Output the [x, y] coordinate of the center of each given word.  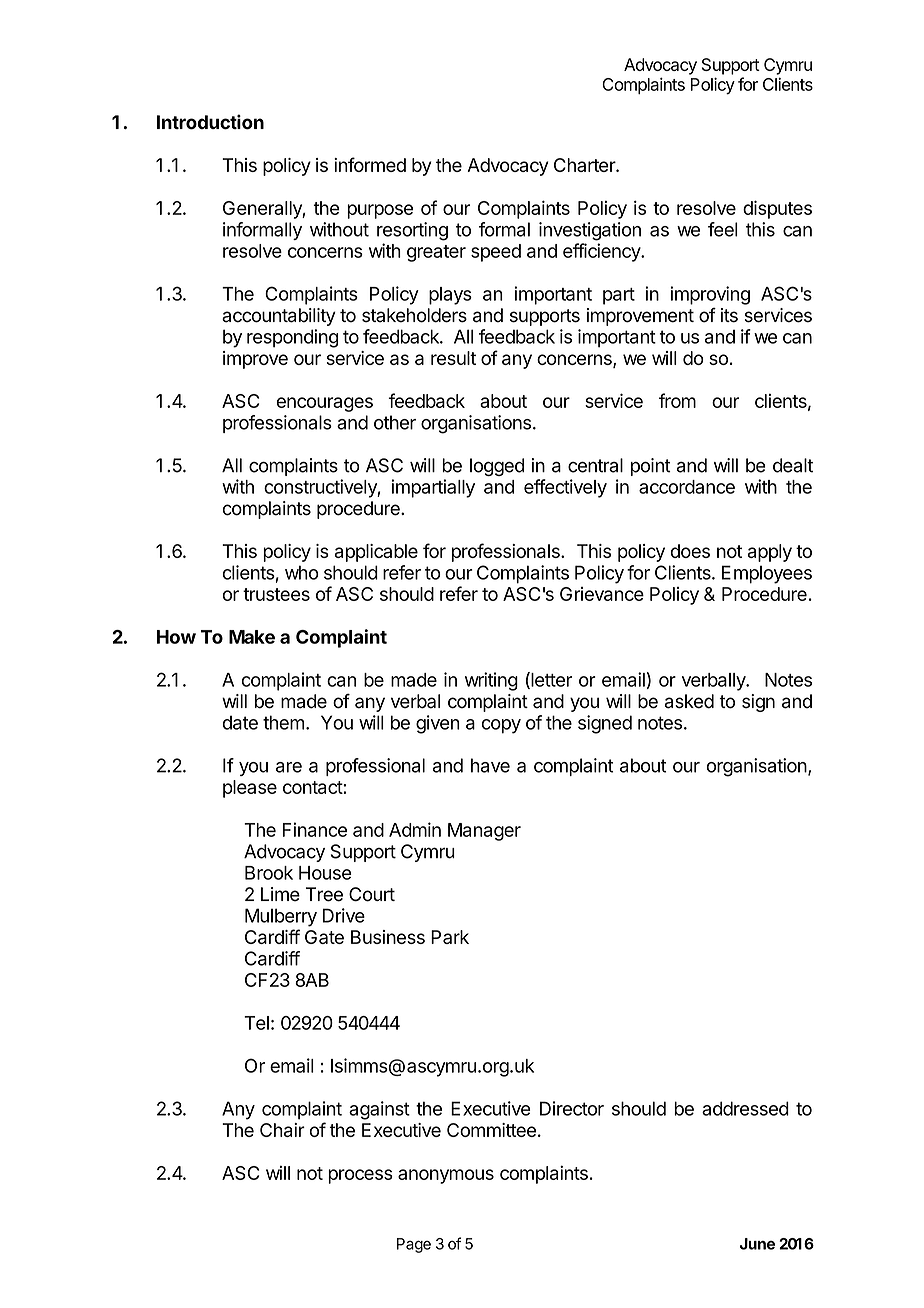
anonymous [446, 1176]
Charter [585, 165]
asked [689, 701]
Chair [282, 1130]
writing [491, 681]
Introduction [210, 122]
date [240, 723]
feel [723, 229]
